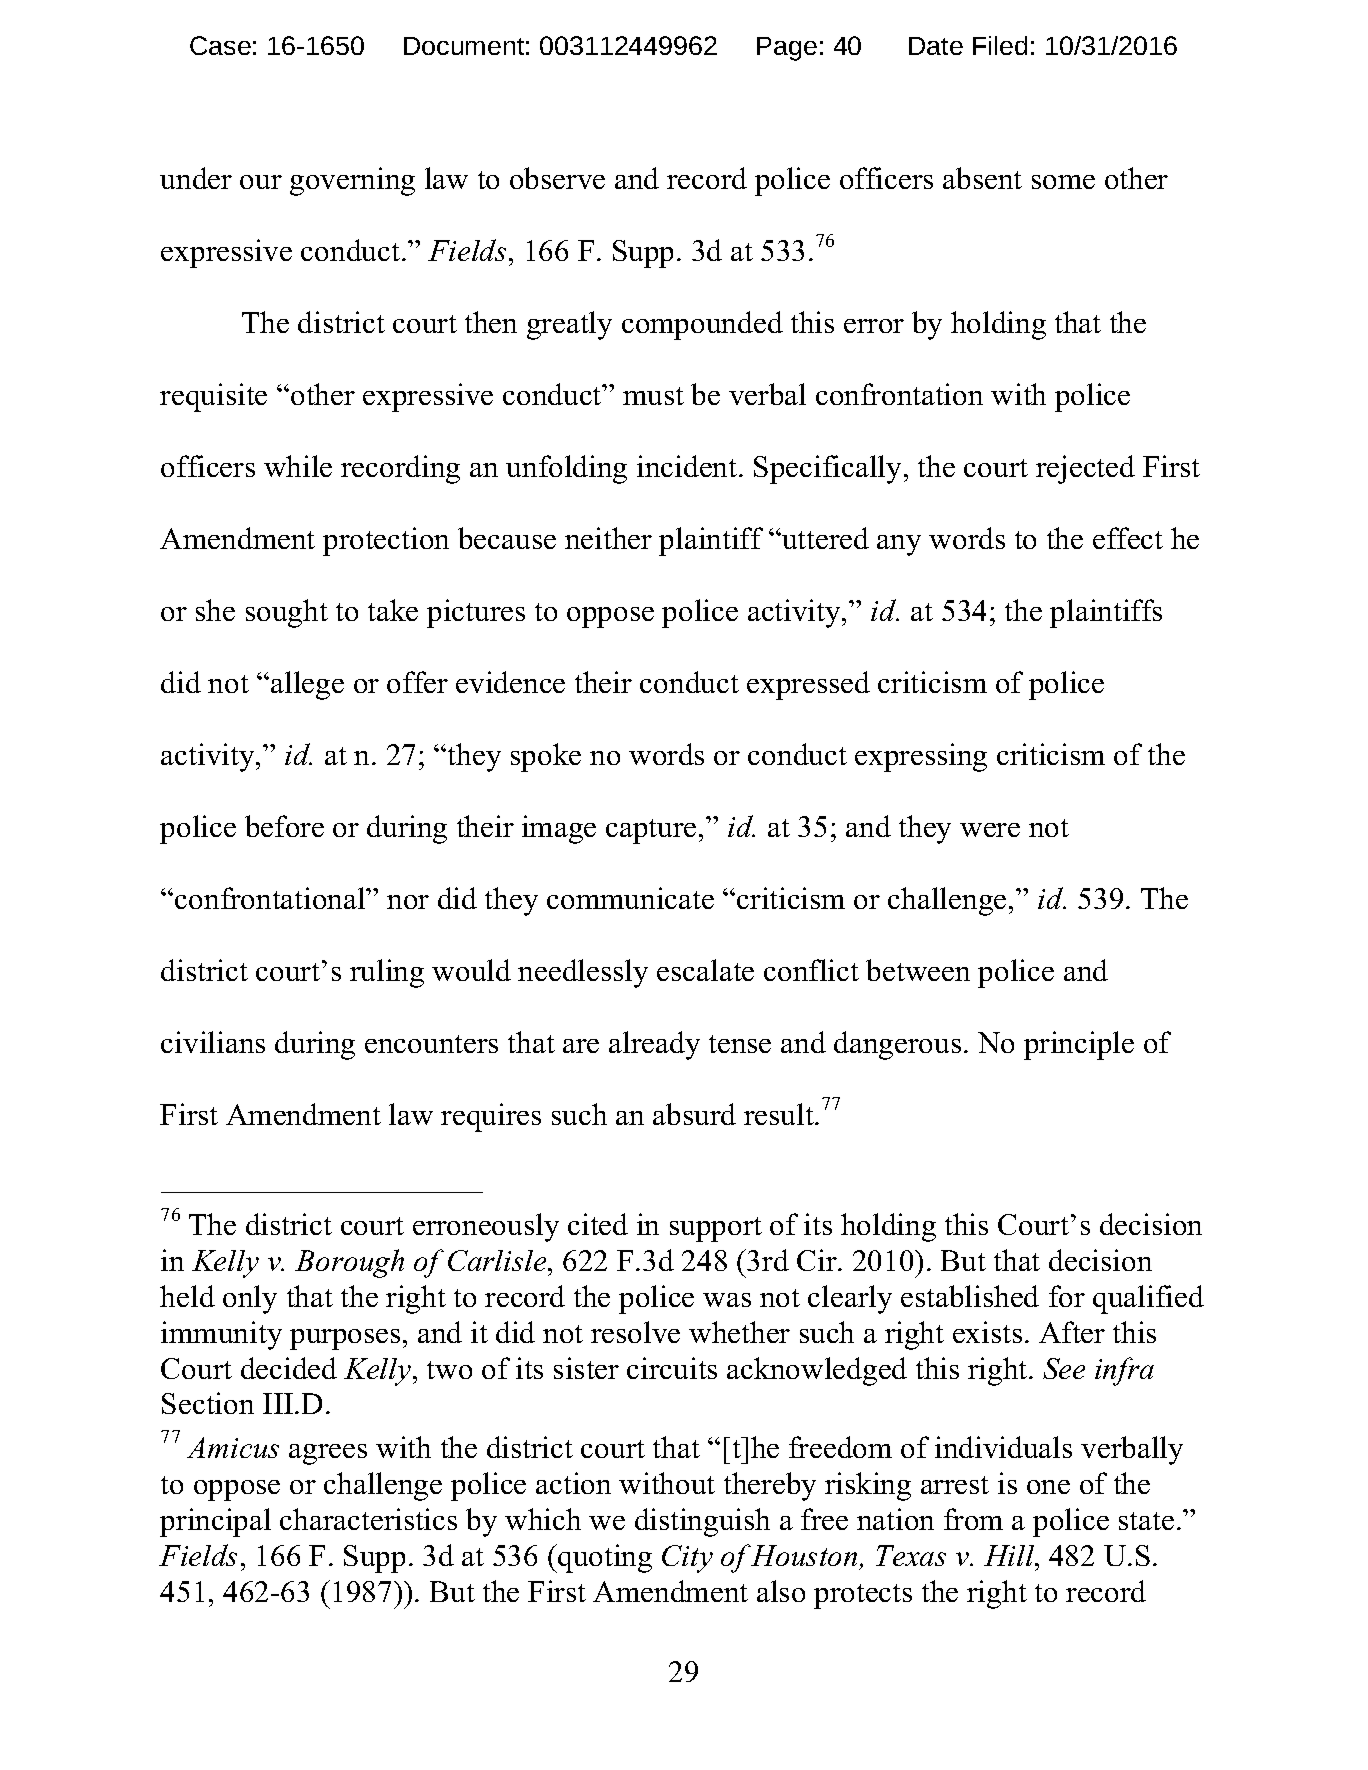 The image size is (1368, 1770). I want to click on expressed, so click(808, 685).
